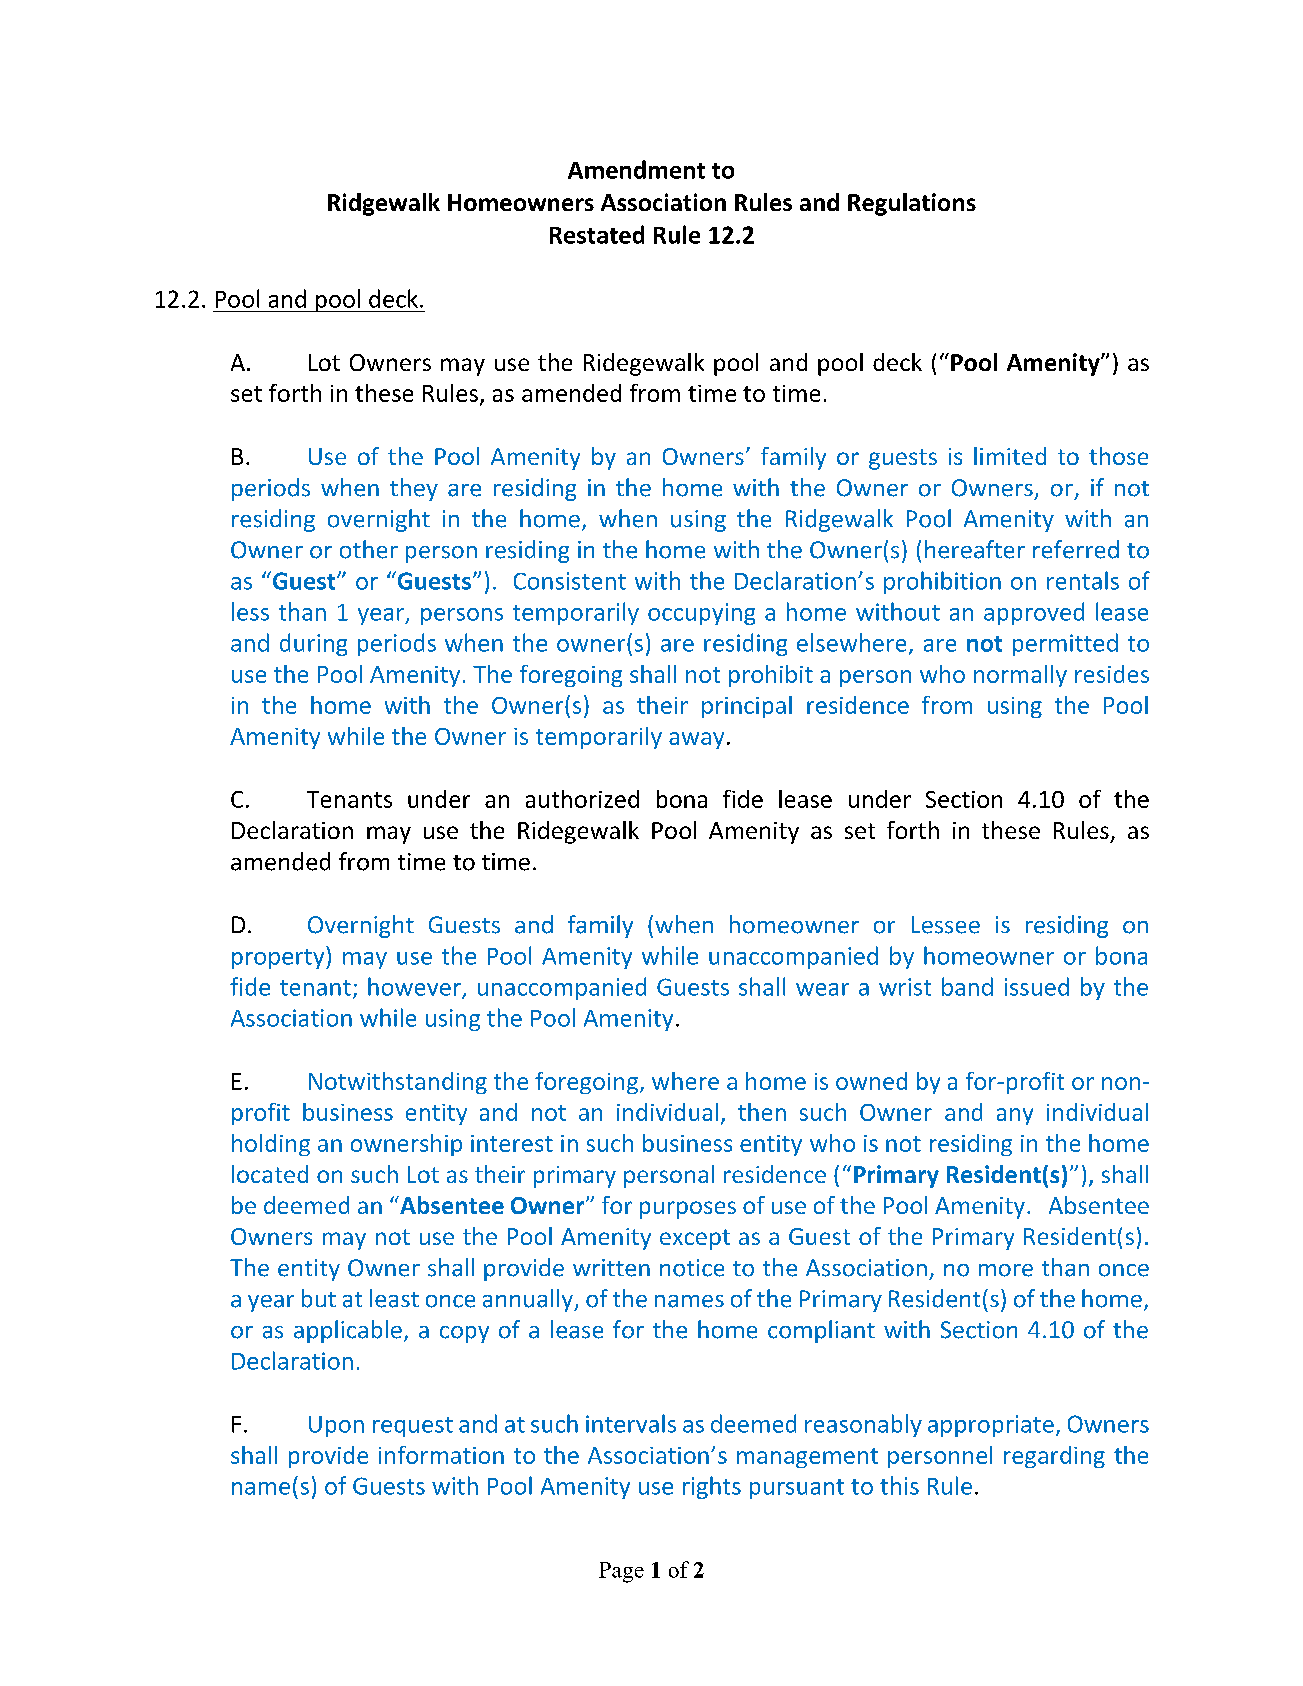 This screenshot has width=1303, height=1686. I want to click on information, so click(441, 1455).
